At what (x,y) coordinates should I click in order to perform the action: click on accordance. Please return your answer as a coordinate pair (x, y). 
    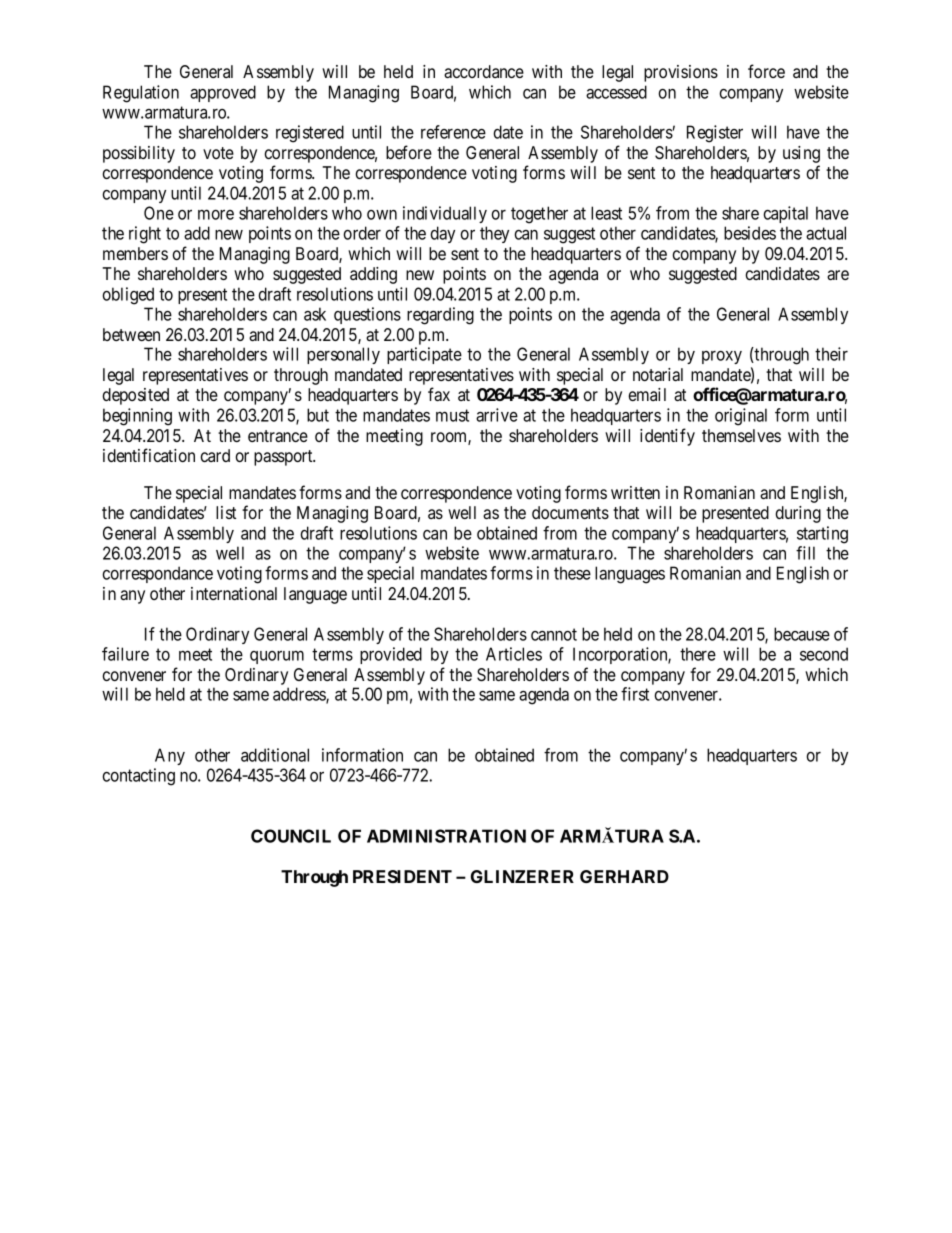
    Looking at the image, I should click on (484, 71).
